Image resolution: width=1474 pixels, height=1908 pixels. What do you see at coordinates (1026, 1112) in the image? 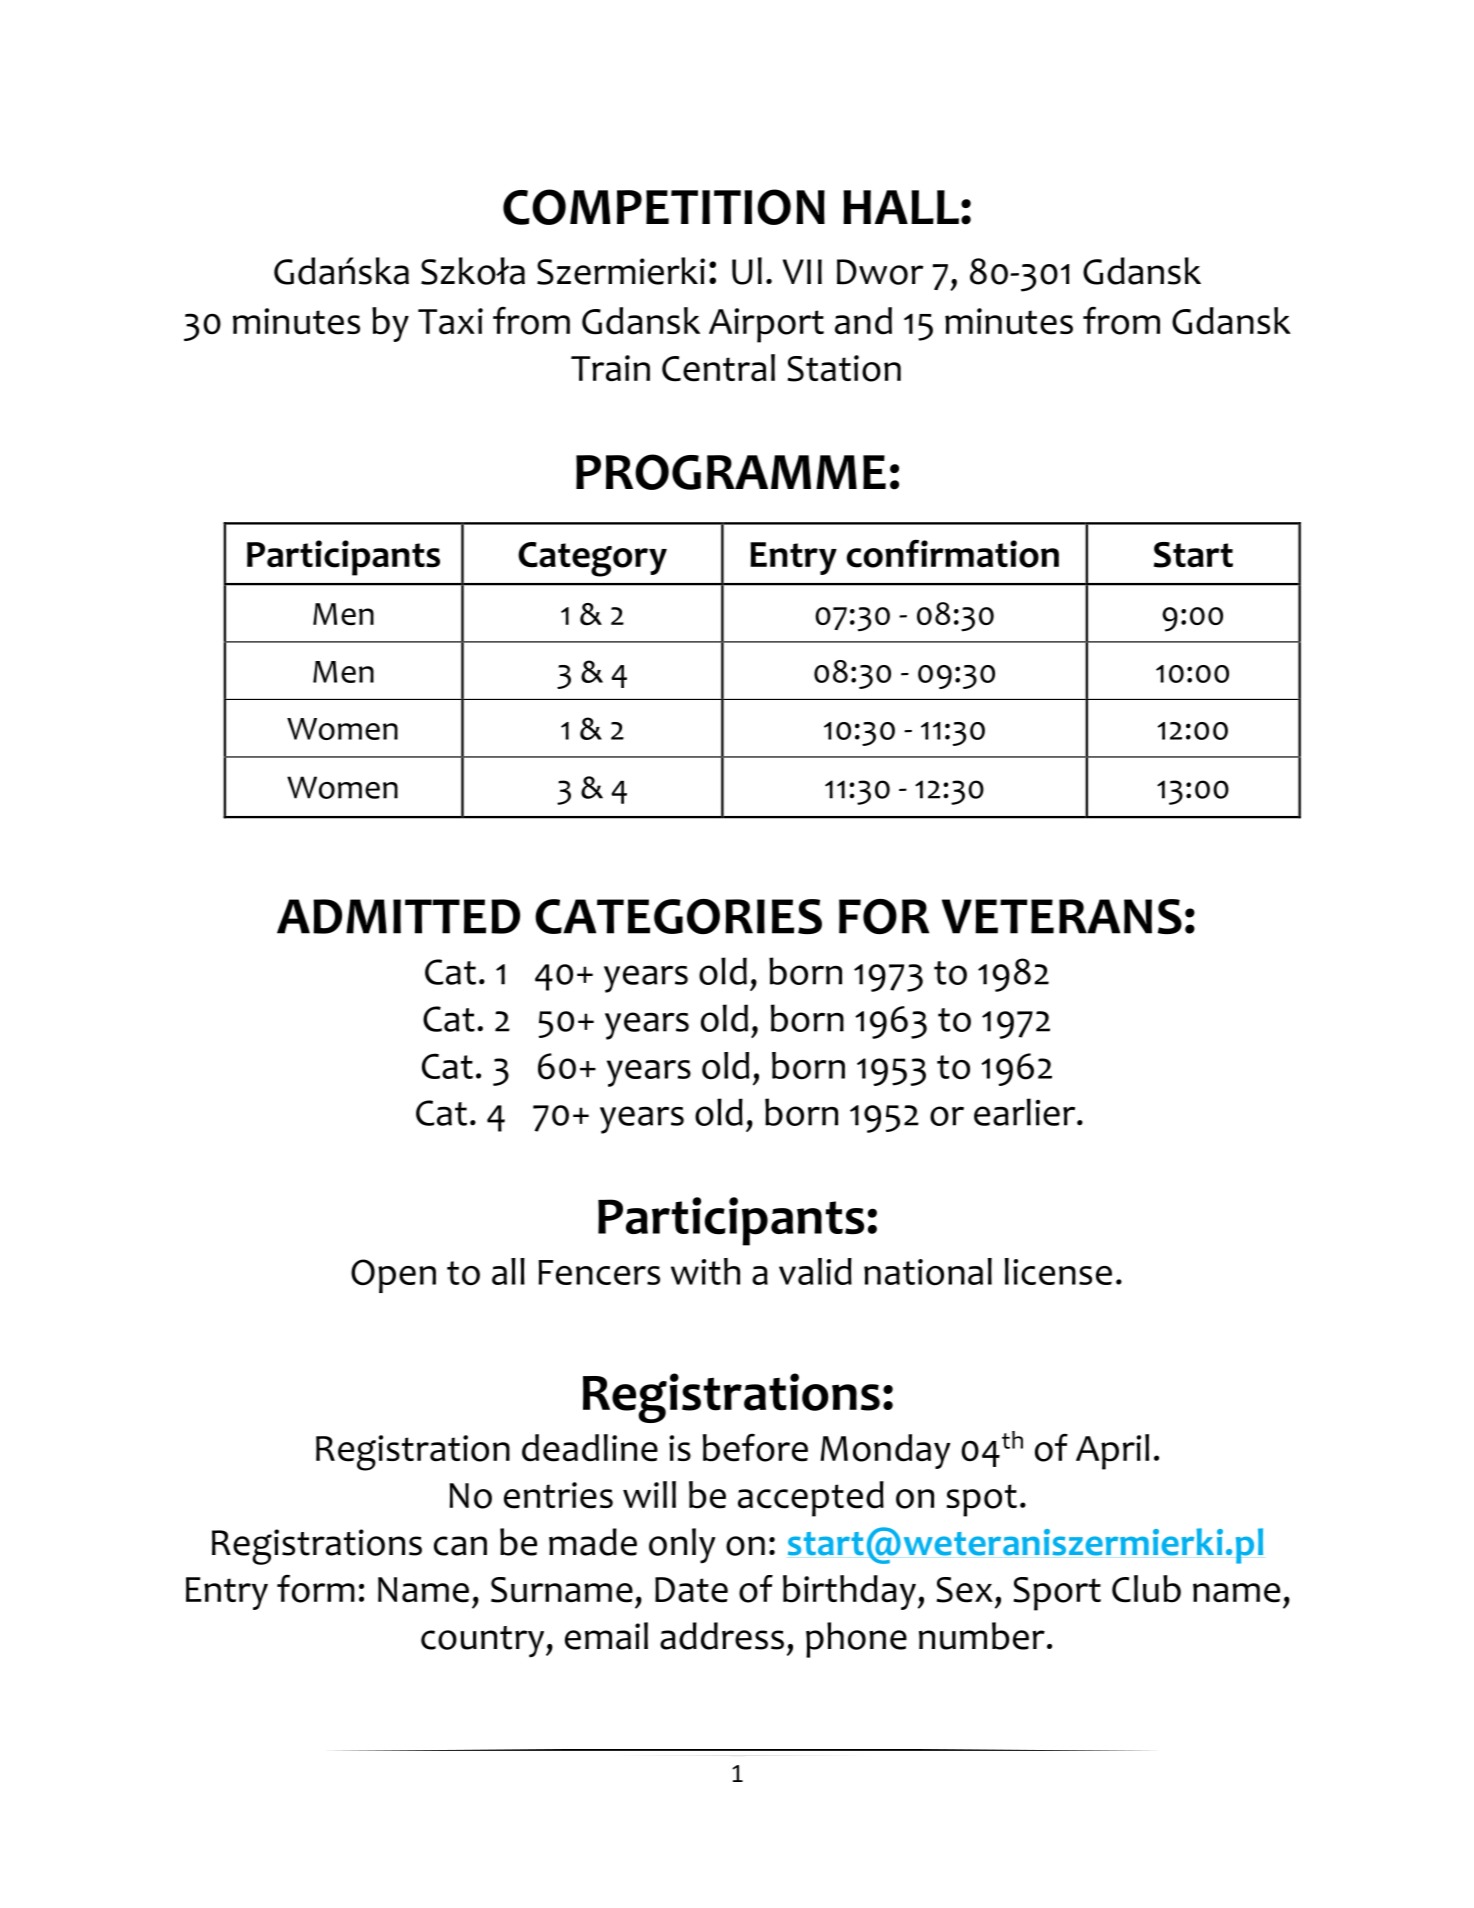
I see `earlier` at bounding box center [1026, 1112].
